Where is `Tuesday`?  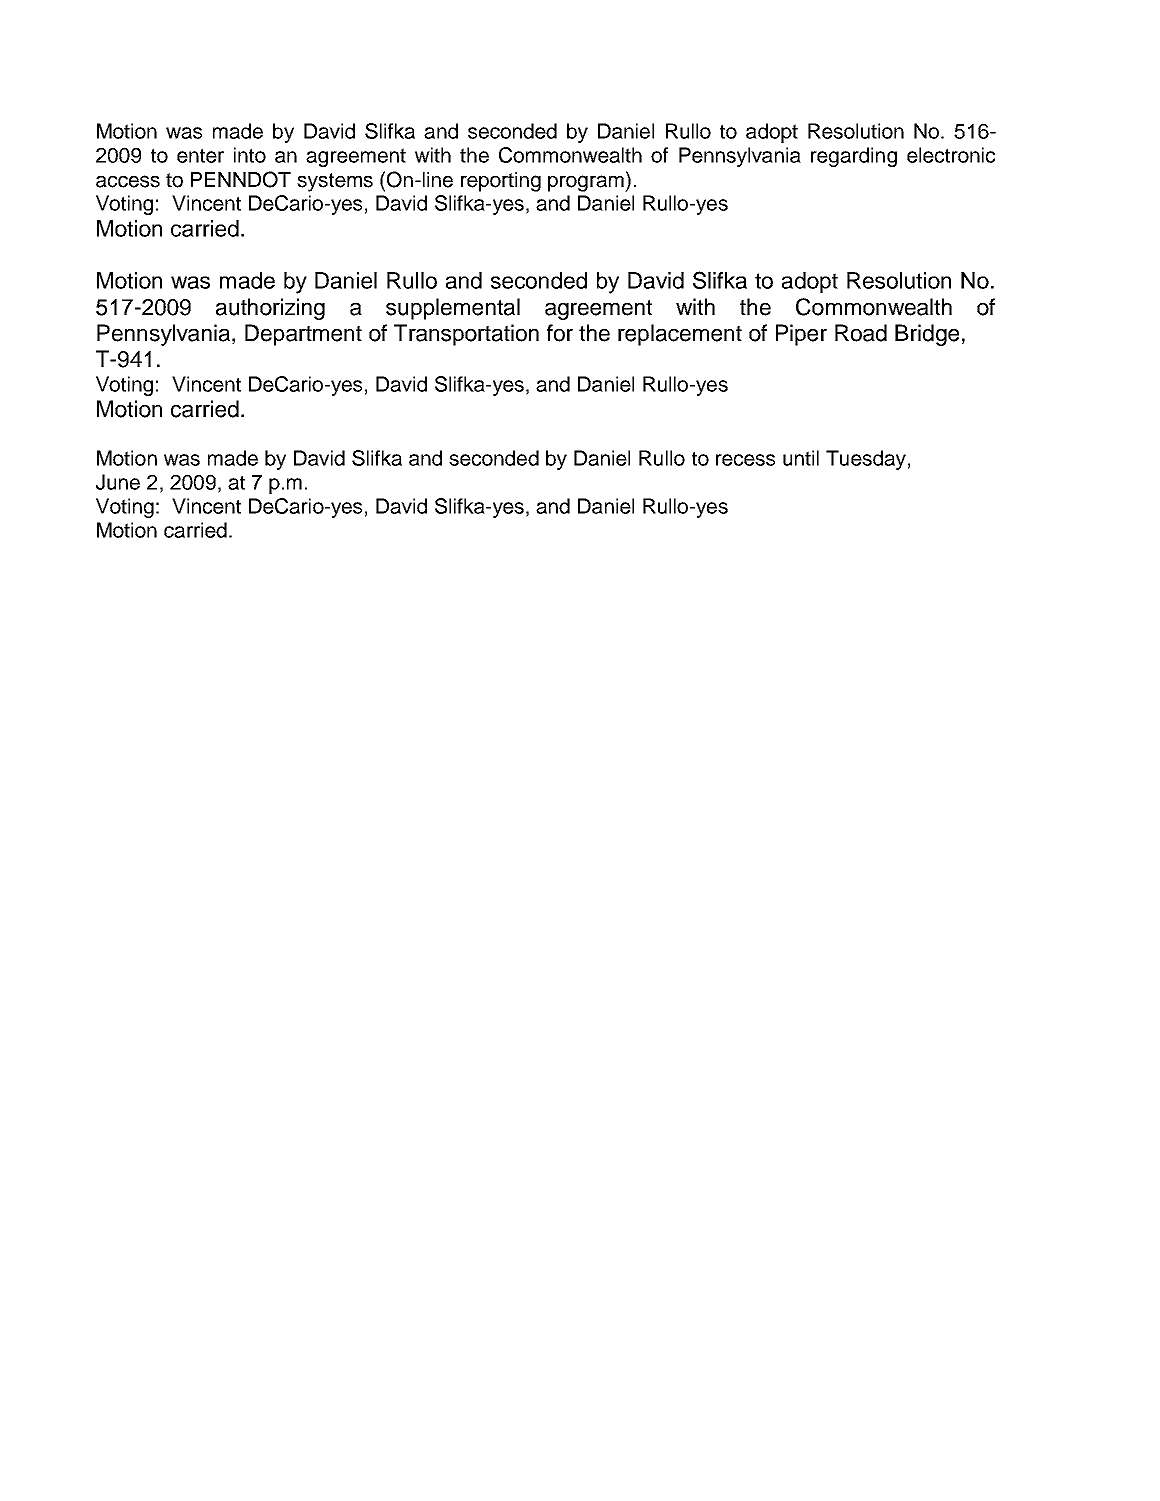
Tuesday is located at coordinates (866, 460).
